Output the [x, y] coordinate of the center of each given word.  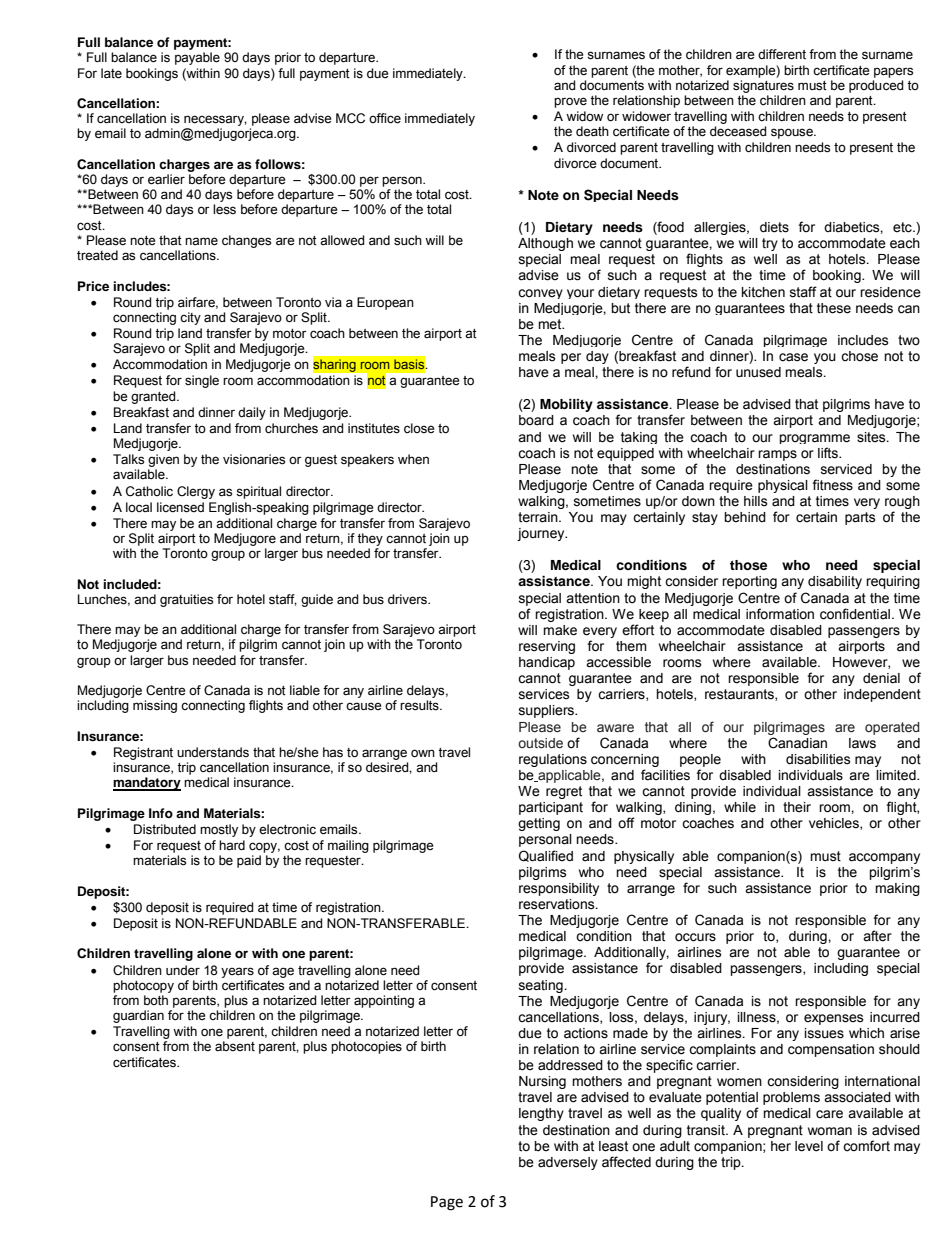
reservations [558, 904]
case [793, 357]
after [877, 936]
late [111, 73]
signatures [763, 86]
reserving [547, 647]
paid [249, 861]
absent [235, 1046]
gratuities [186, 600]
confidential [856, 614]
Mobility [566, 405]
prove [570, 102]
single [202, 381]
